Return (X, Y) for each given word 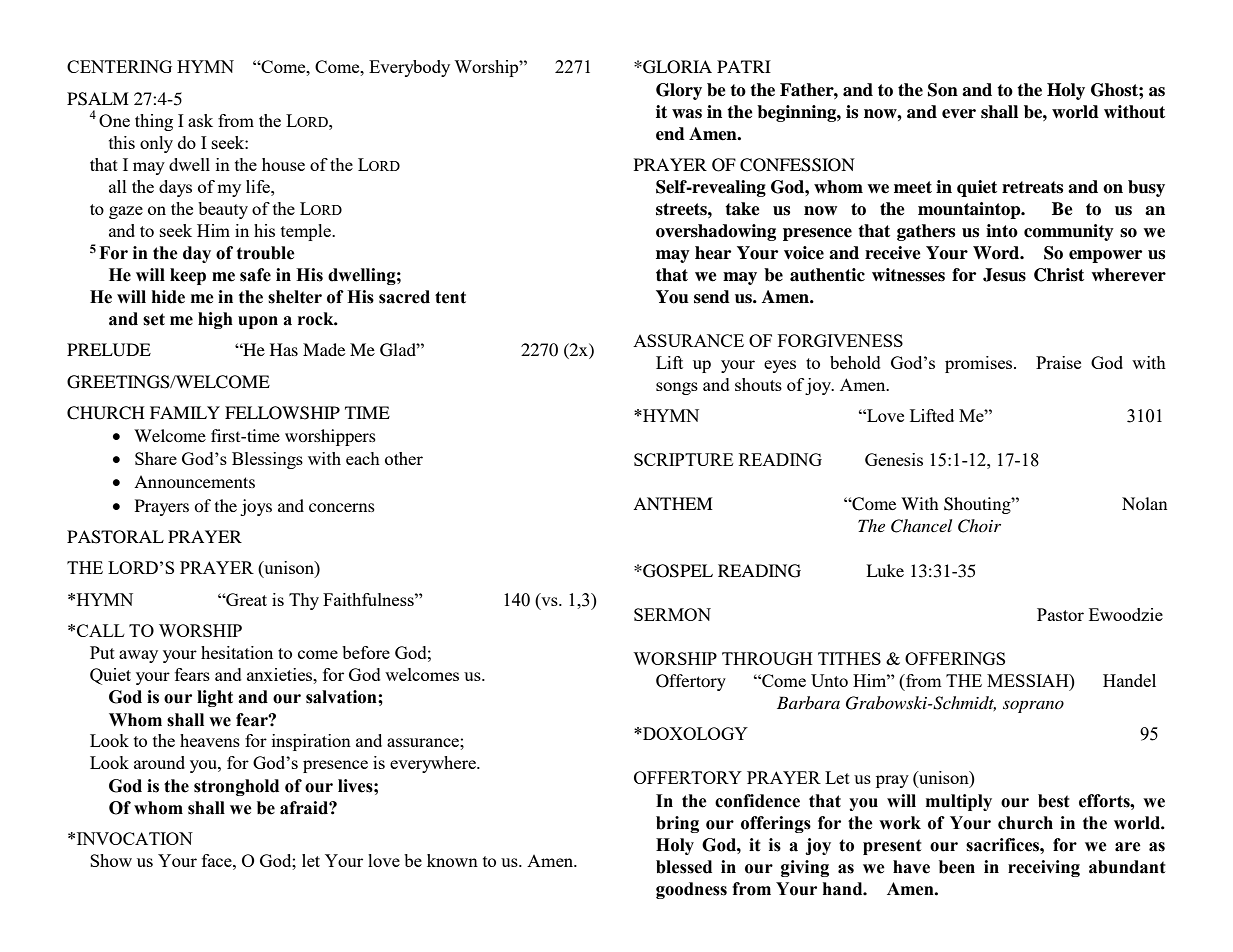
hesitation (237, 652)
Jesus (1004, 275)
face (218, 860)
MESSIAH (1029, 680)
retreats (1032, 187)
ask (200, 120)
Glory (679, 91)
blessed (684, 867)
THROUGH (767, 658)
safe (255, 275)
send (712, 297)
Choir (979, 526)
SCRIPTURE (683, 459)
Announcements (194, 481)
